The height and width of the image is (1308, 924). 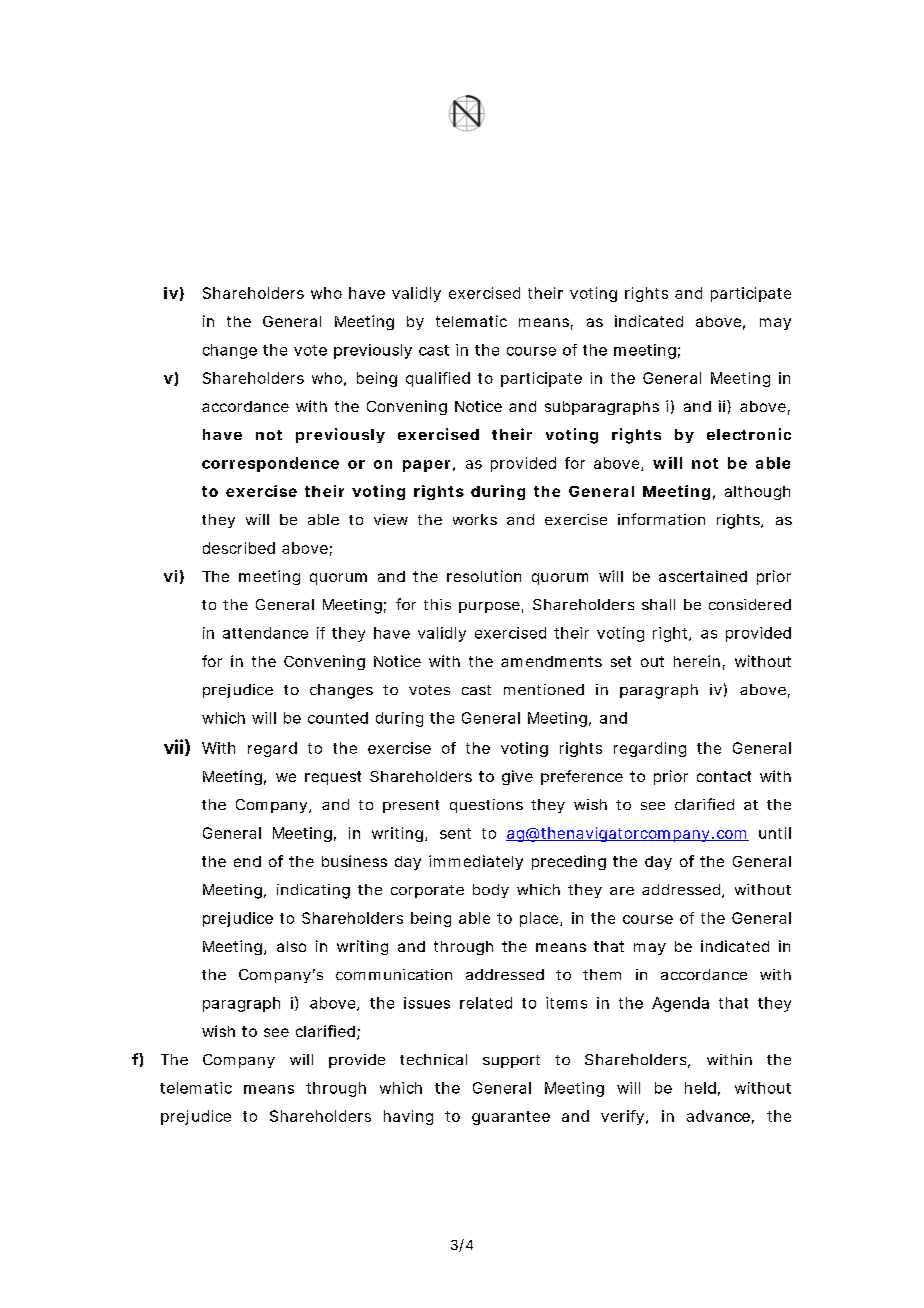 What do you see at coordinates (476, 862) in the image?
I see `immediately` at bounding box center [476, 862].
